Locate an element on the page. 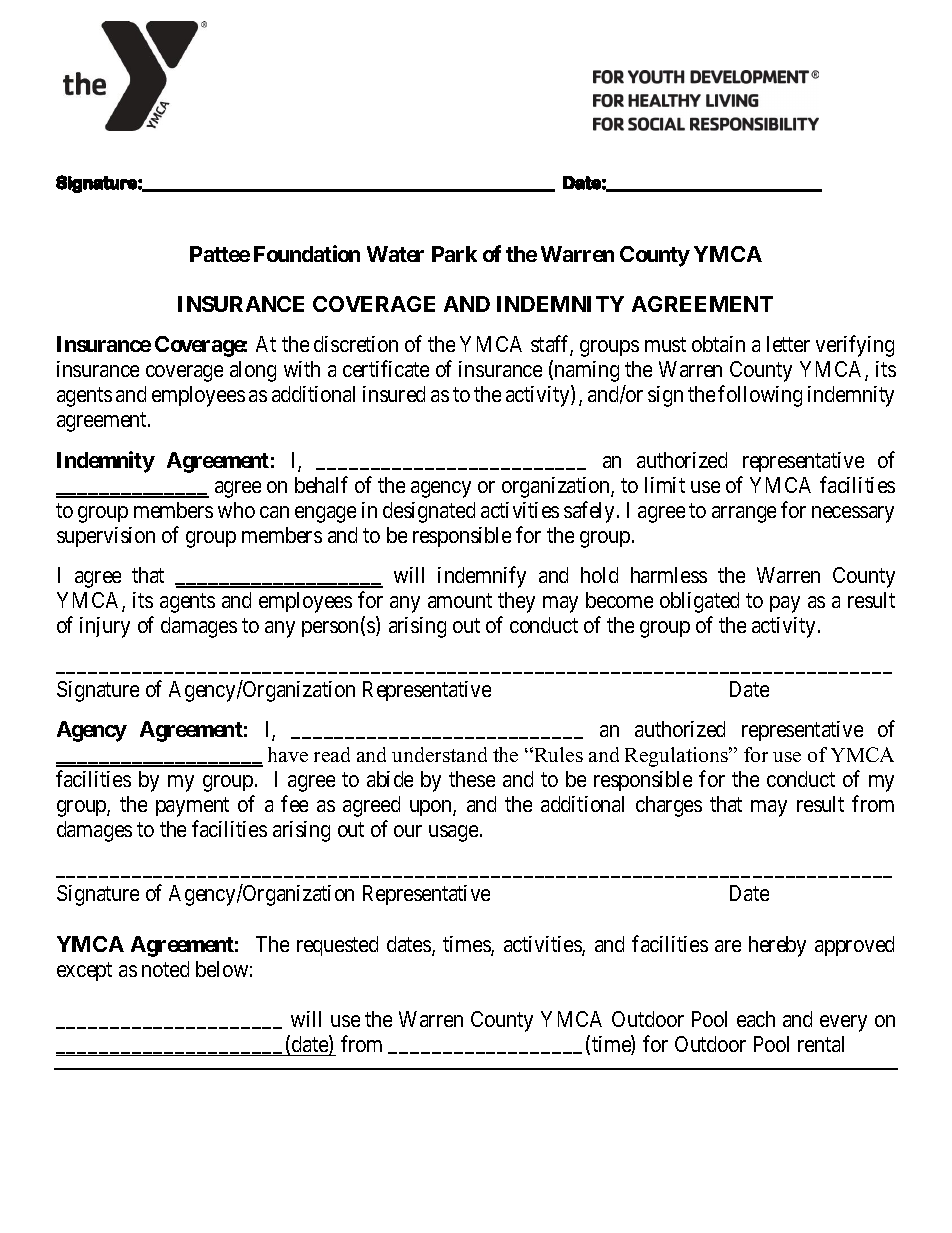  amount is located at coordinates (460, 600).
